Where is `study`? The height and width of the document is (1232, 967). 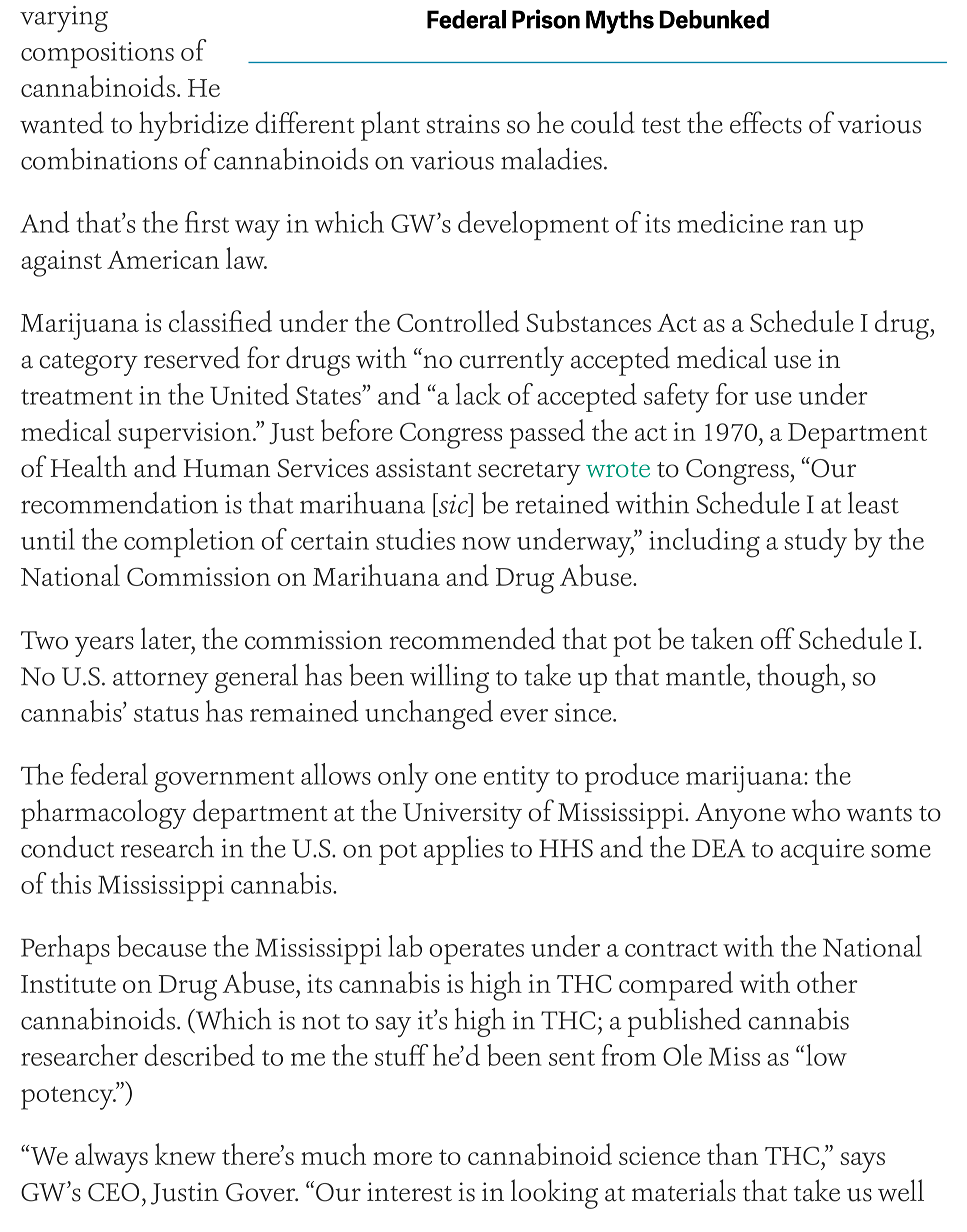
study is located at coordinates (815, 543).
